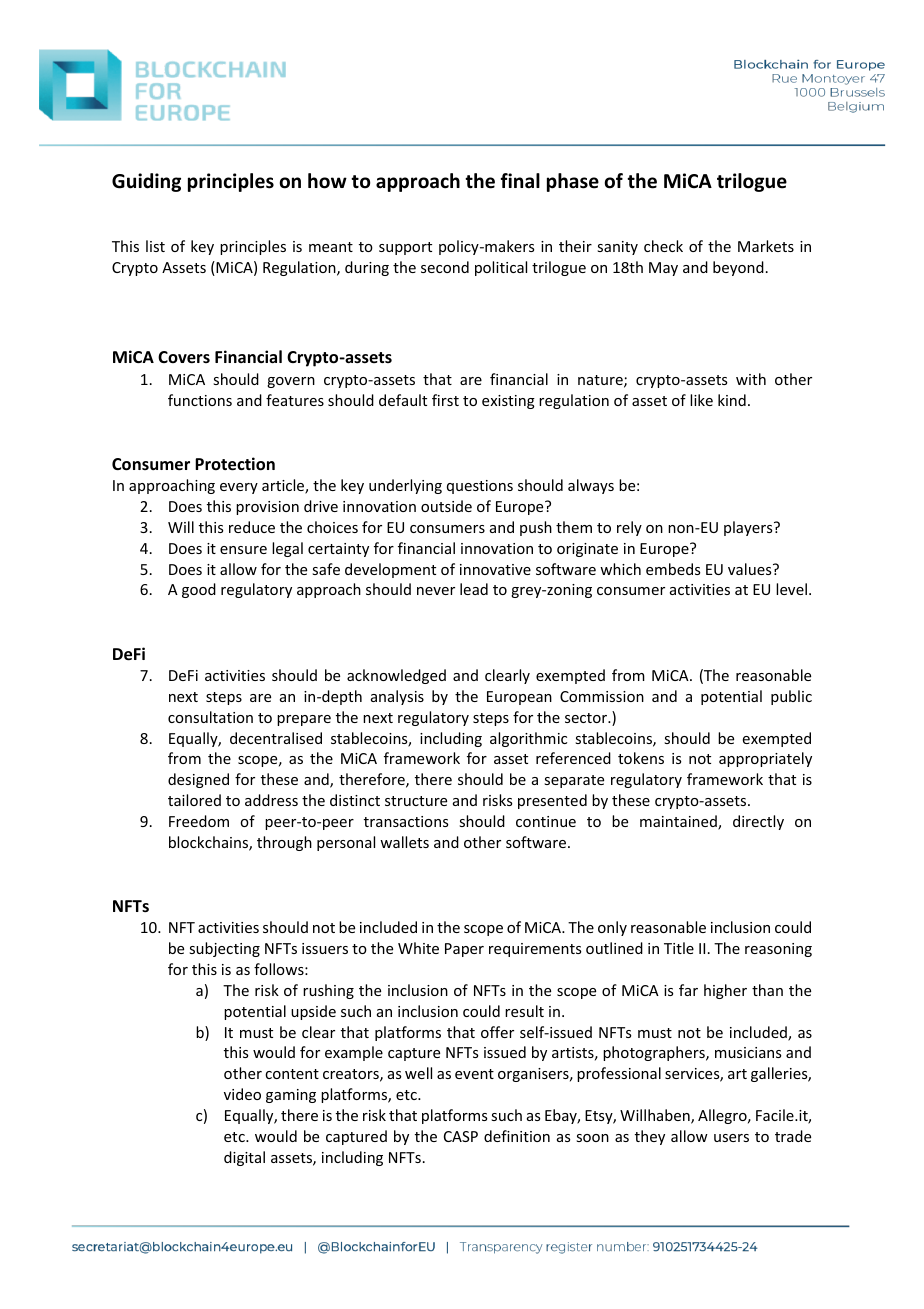  Describe the element at coordinates (416, 801) in the screenshot. I see `structure` at that location.
